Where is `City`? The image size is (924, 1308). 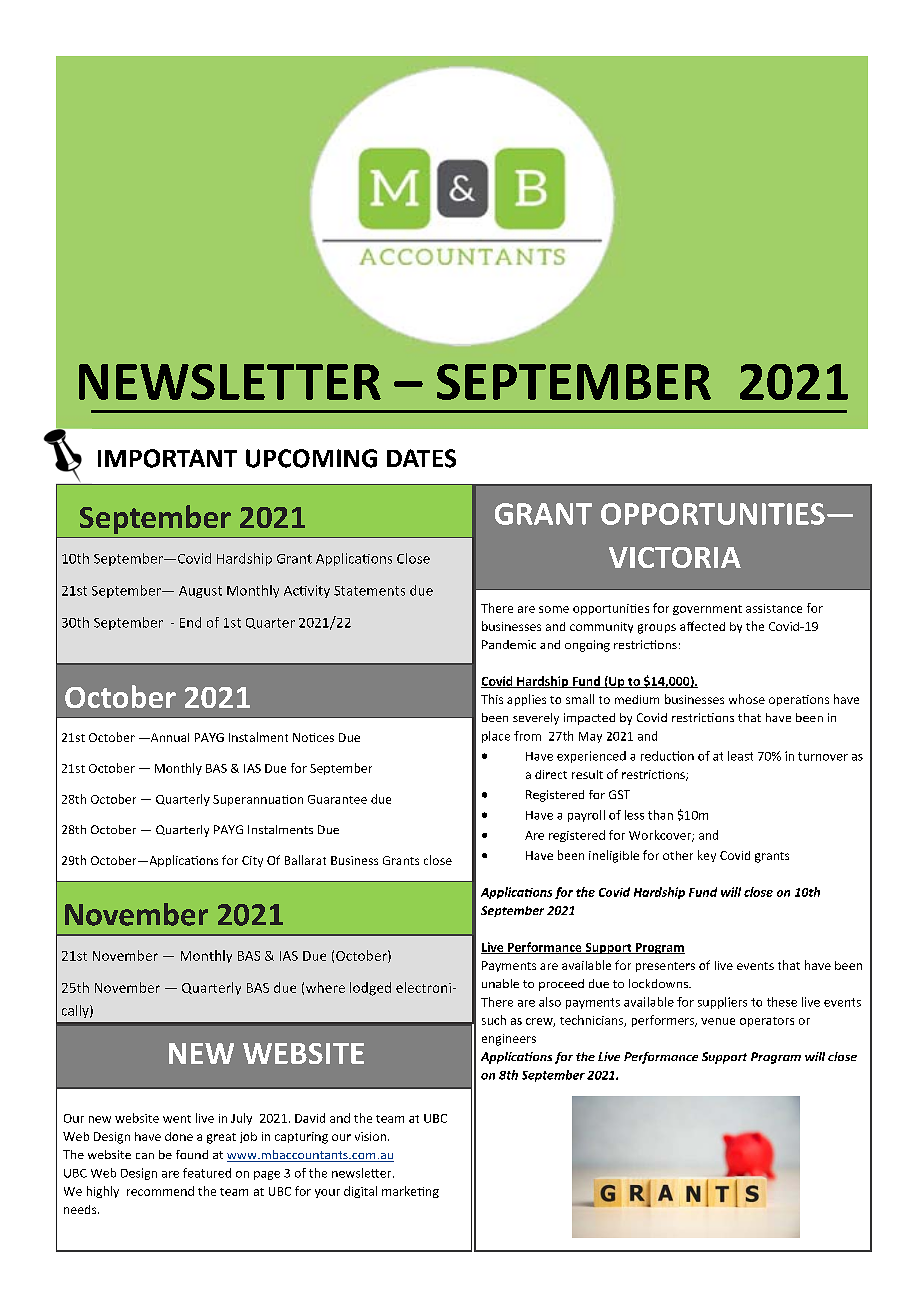 City is located at coordinates (252, 861).
